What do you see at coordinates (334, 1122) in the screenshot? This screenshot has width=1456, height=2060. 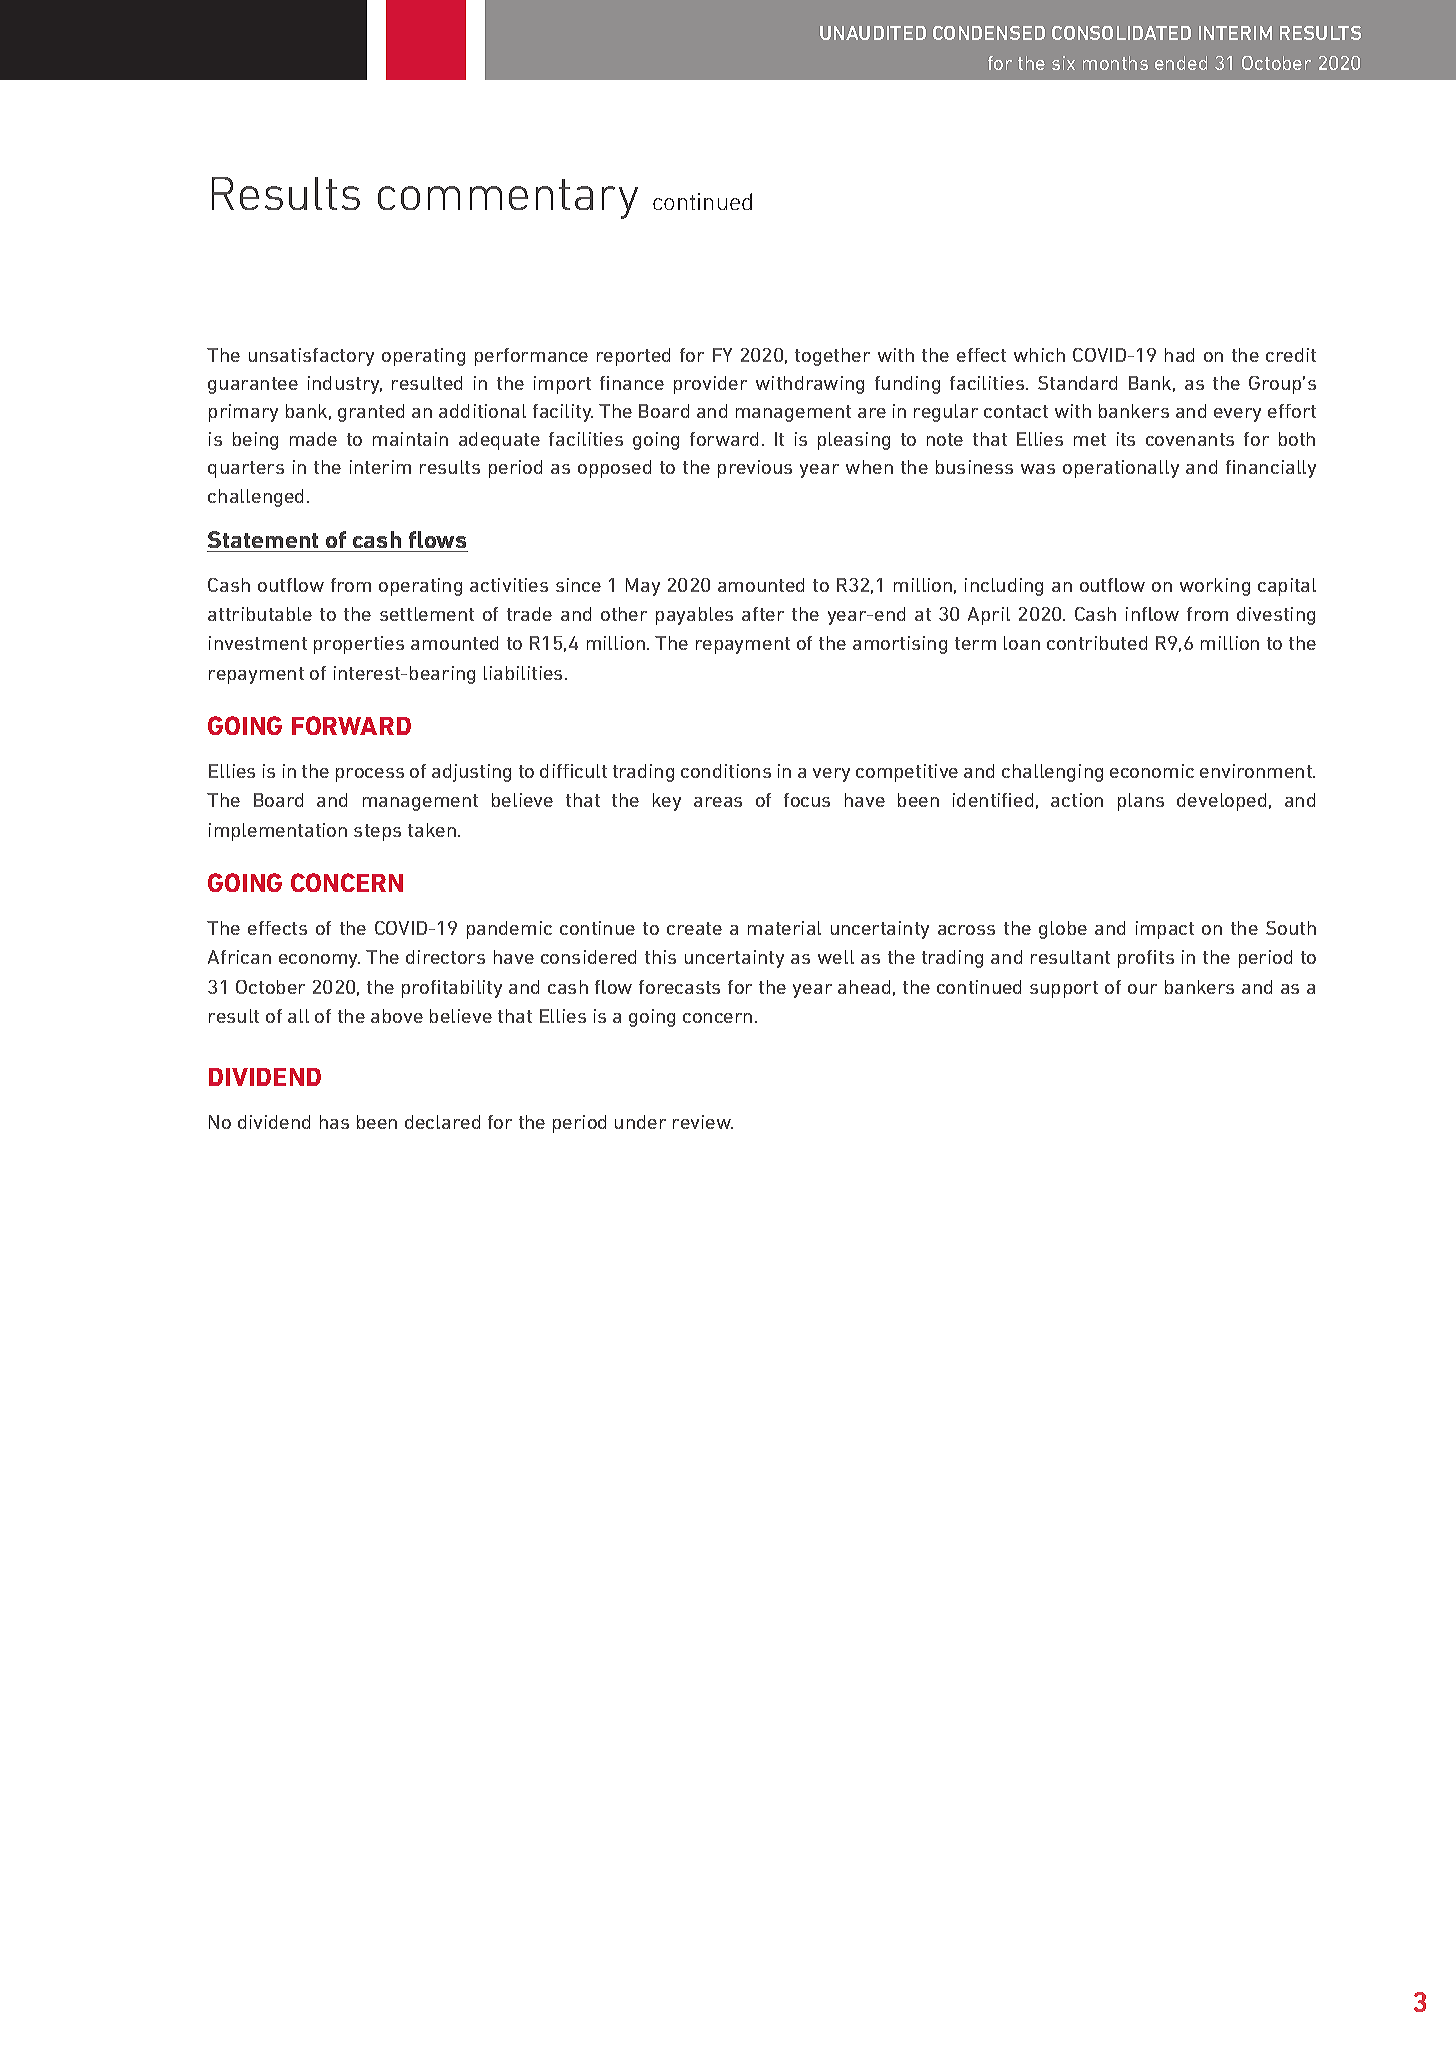 I see `has` at bounding box center [334, 1122].
